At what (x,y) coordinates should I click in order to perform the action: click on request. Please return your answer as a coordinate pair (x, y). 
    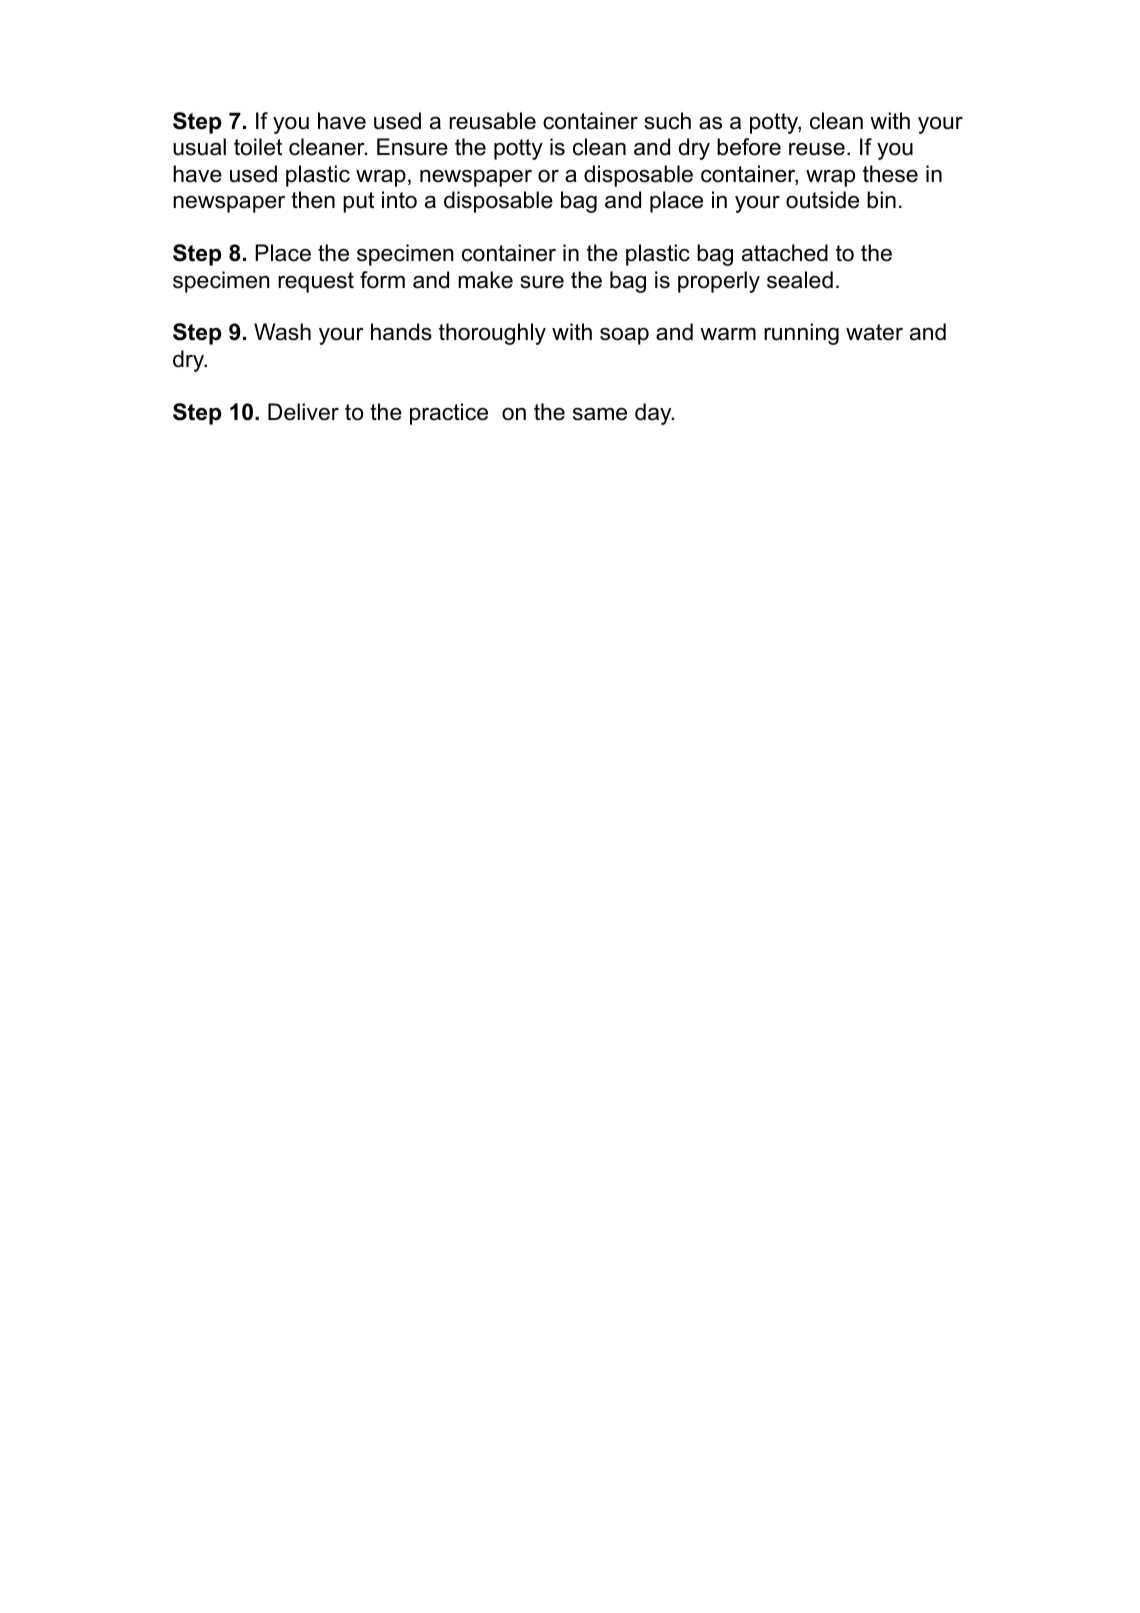
    Looking at the image, I should click on (316, 282).
